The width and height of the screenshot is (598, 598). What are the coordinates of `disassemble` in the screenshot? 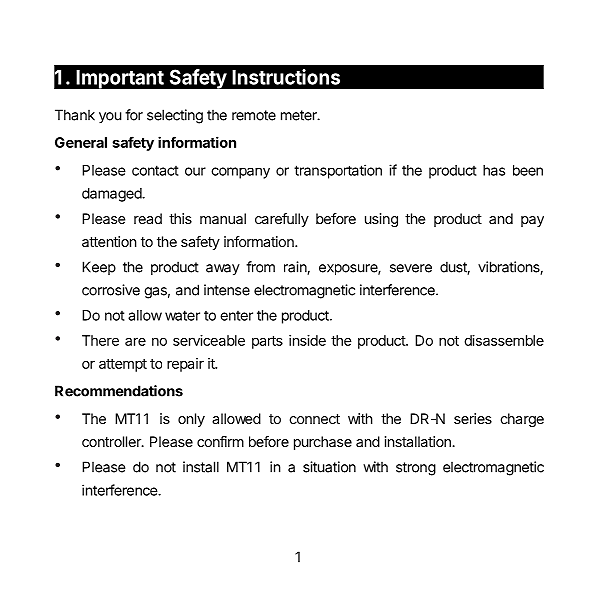 It's located at (504, 340).
